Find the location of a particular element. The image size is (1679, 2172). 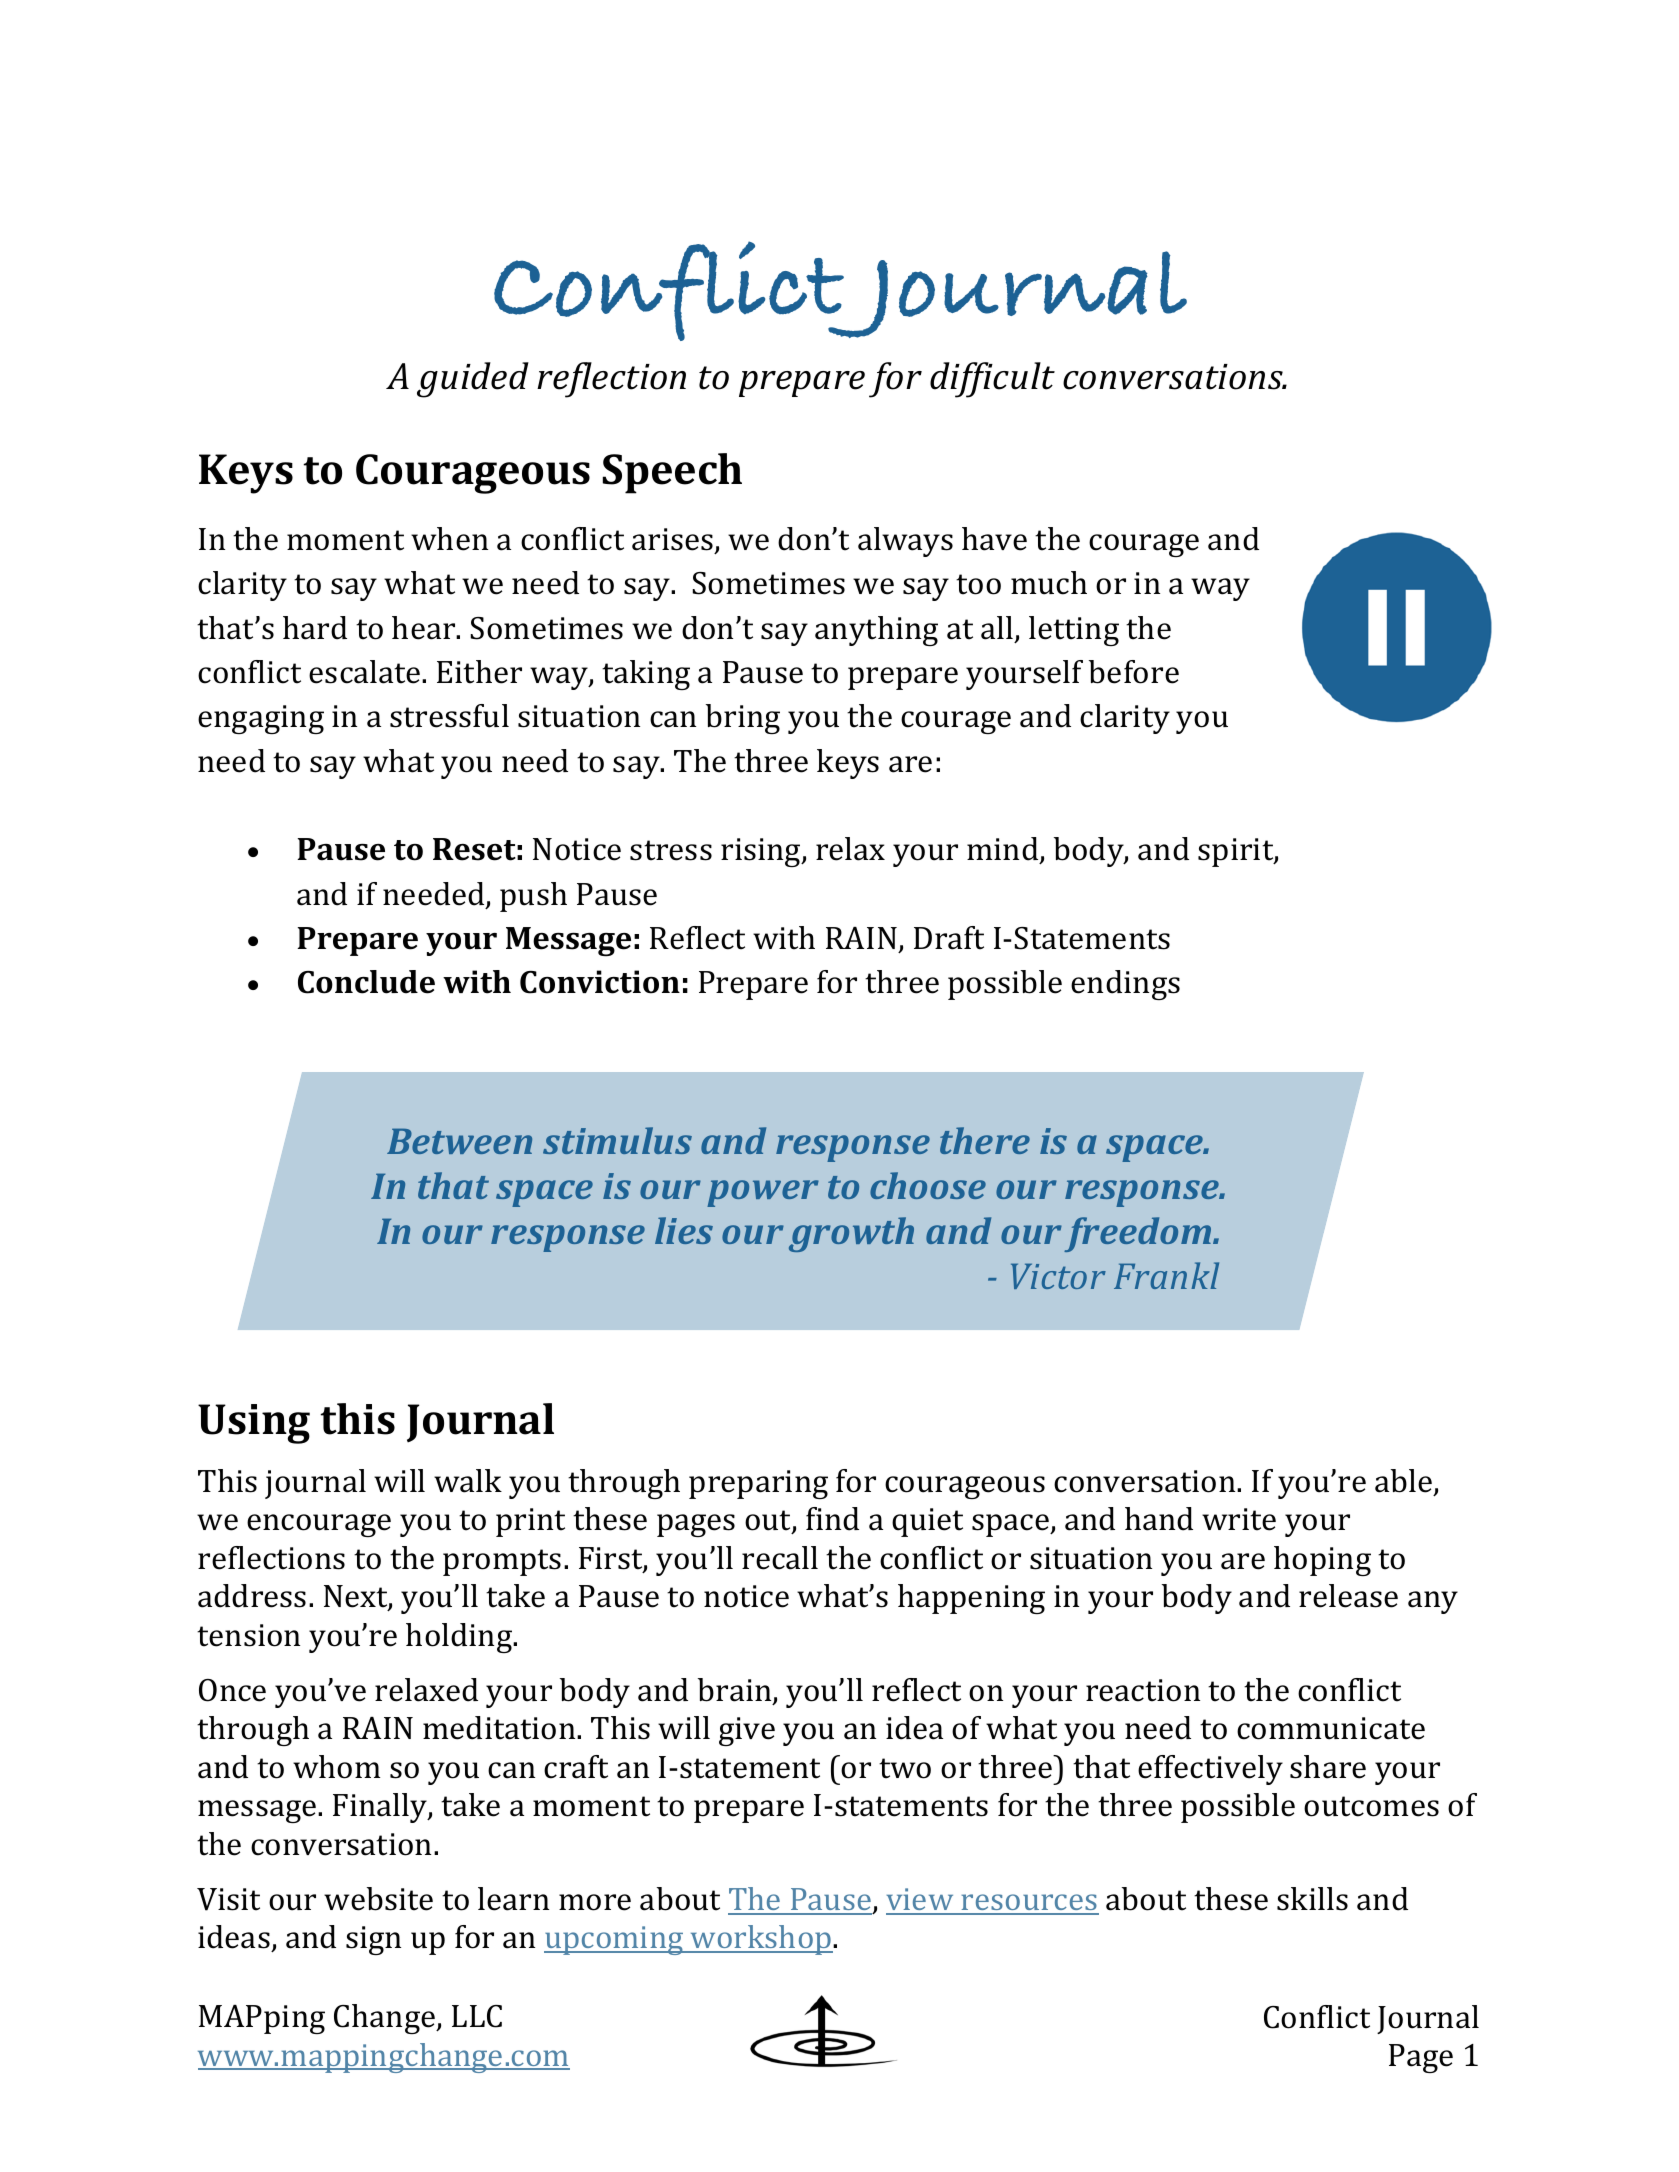

sign is located at coordinates (373, 1940).
